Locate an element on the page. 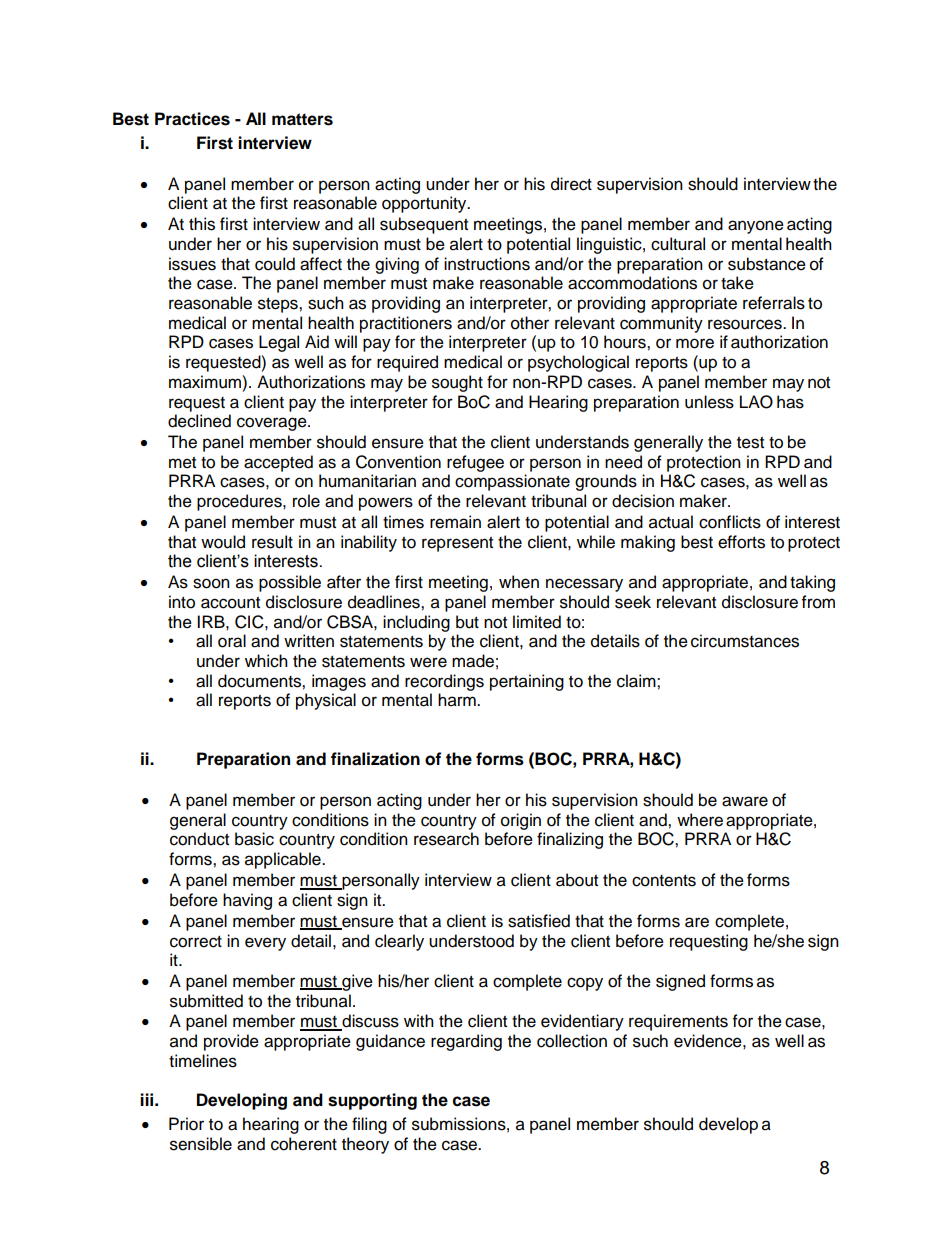 The image size is (952, 1233). but is located at coordinates (467, 622).
